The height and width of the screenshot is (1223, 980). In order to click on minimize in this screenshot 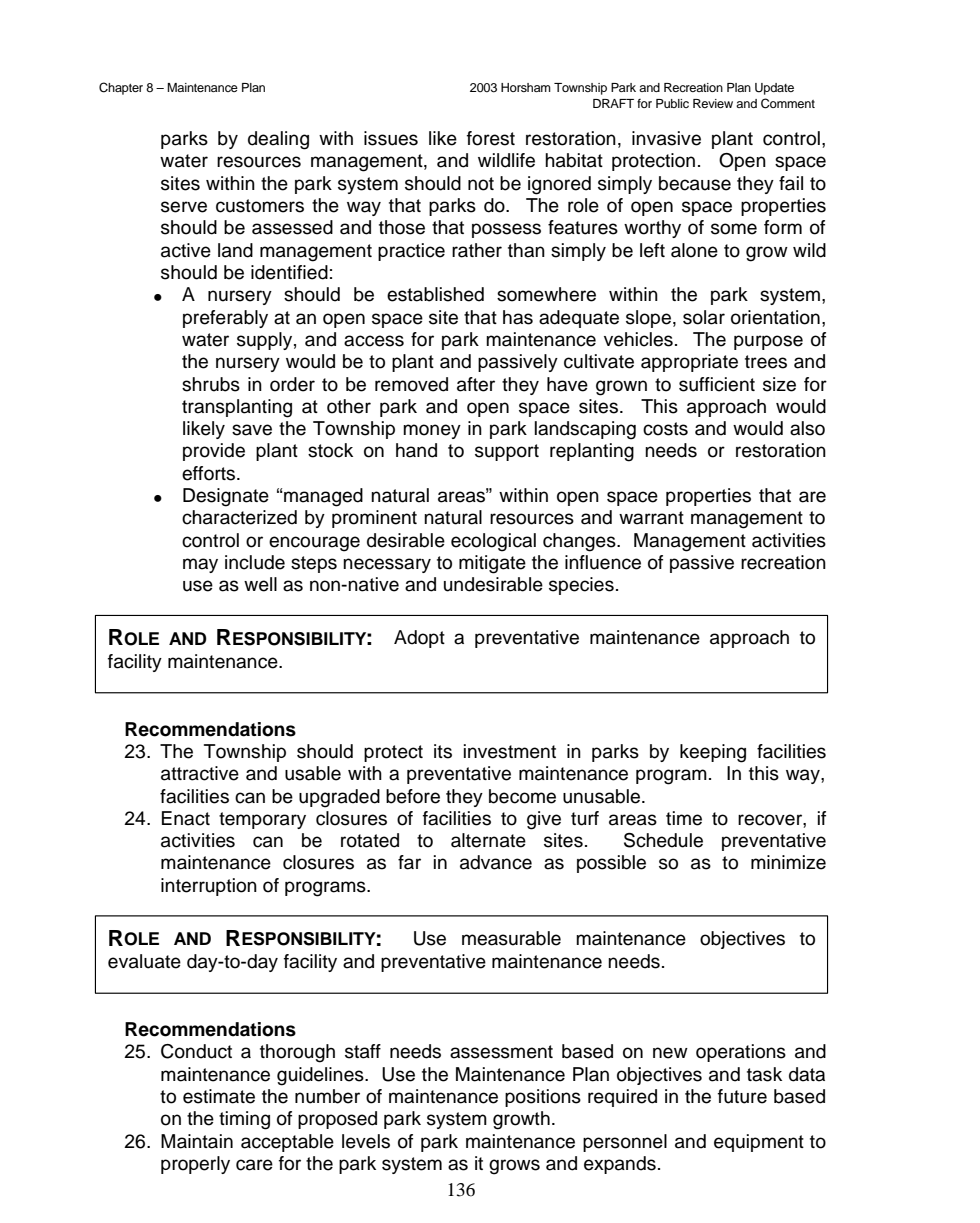, I will do `click(788, 862)`.
